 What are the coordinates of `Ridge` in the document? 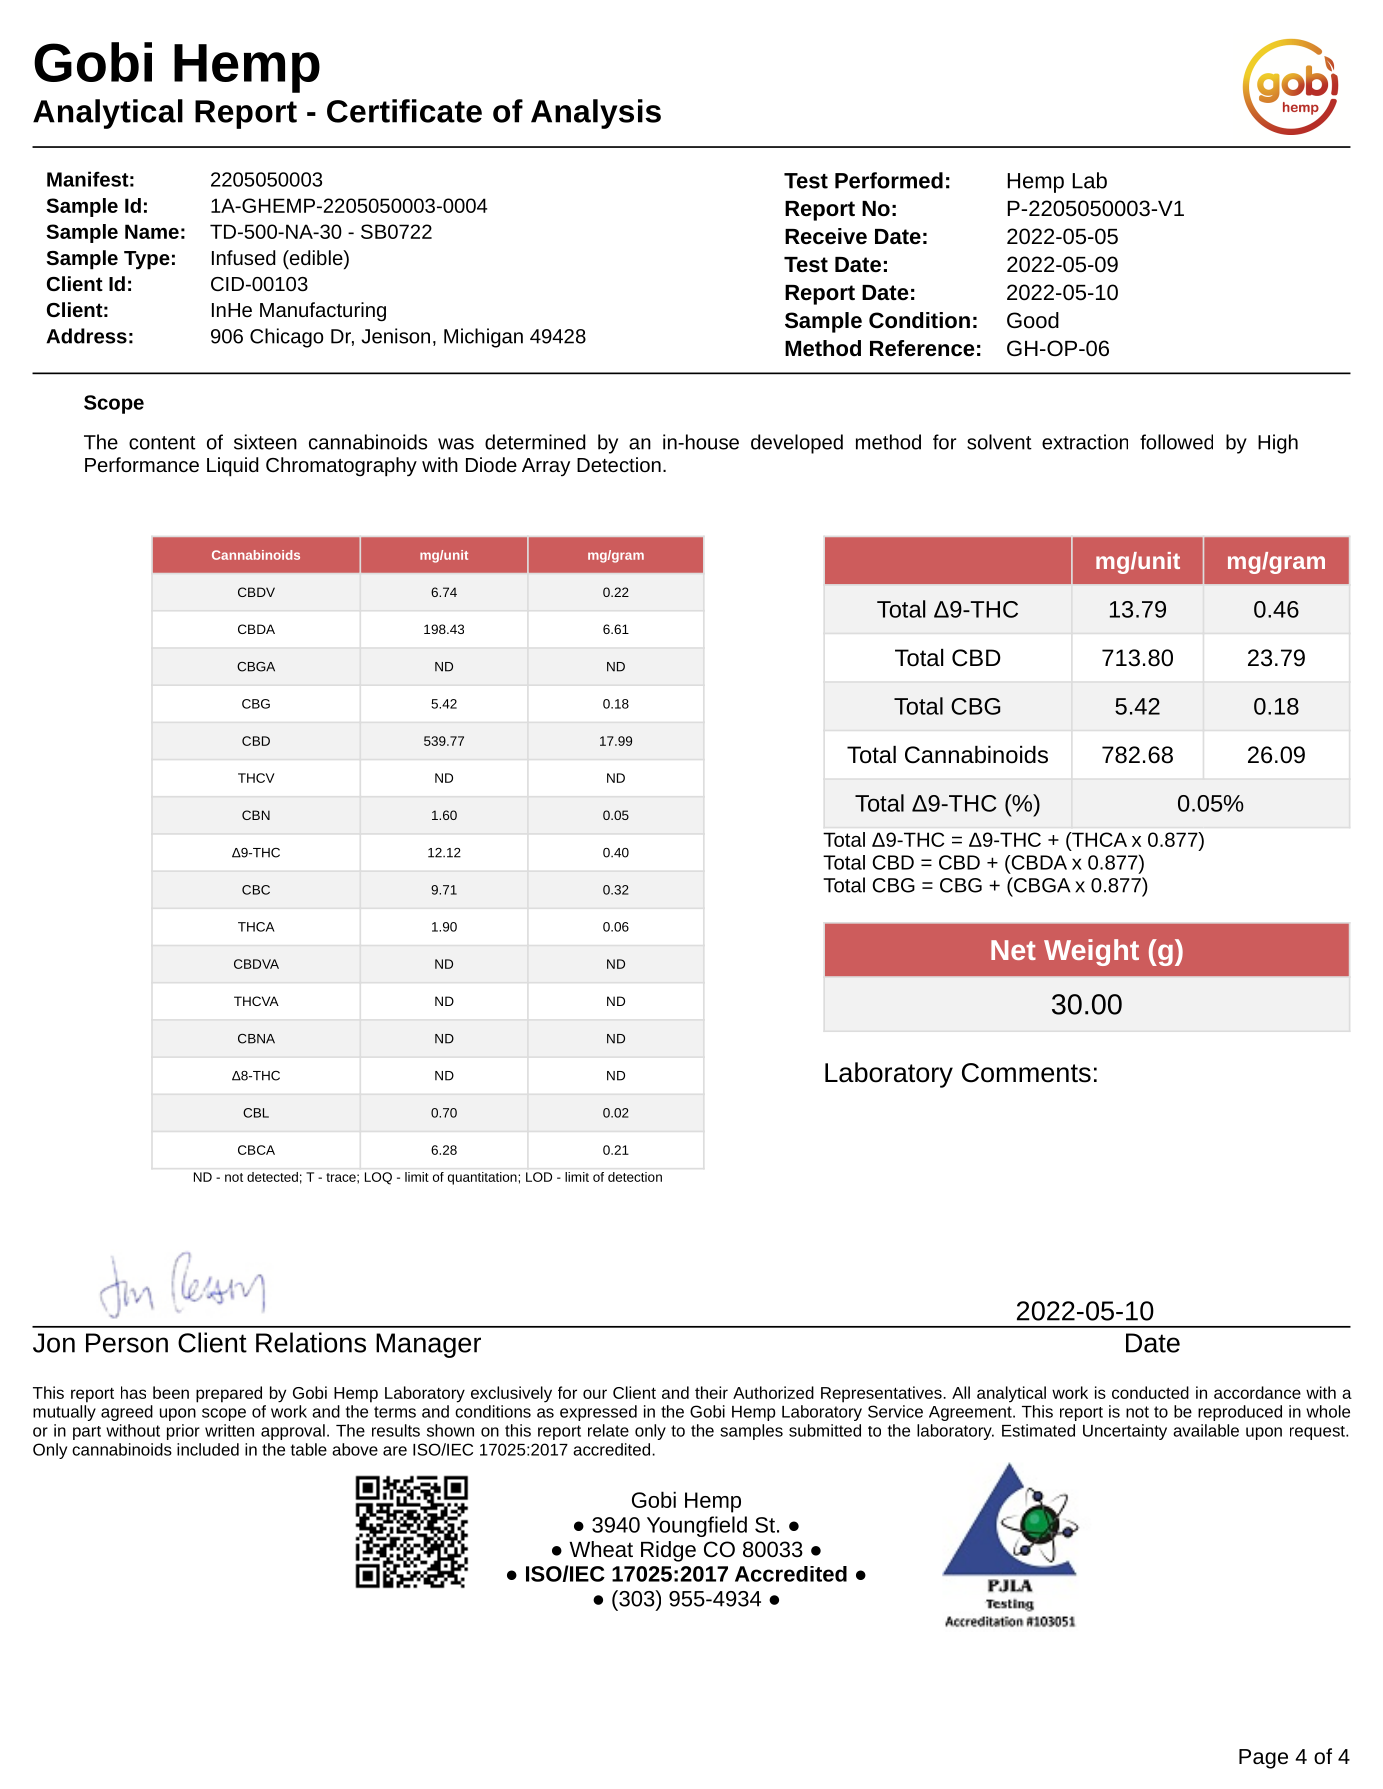 It's located at (668, 1551).
